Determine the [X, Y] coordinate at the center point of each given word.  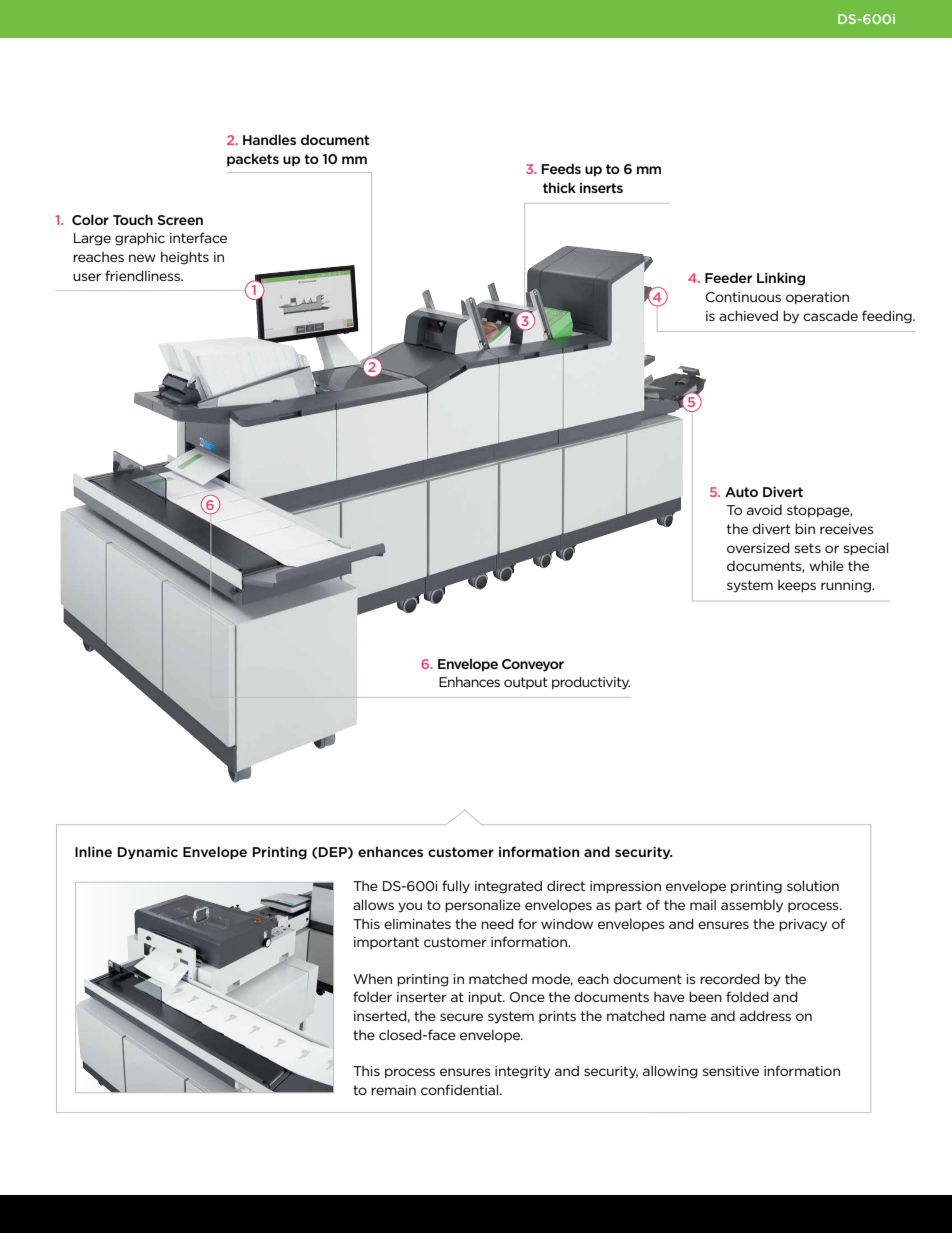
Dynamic [148, 853]
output [526, 683]
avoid [764, 510]
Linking [781, 279]
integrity [523, 1072]
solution [813, 885]
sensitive [731, 1071]
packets [253, 160]
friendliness [143, 275]
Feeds [561, 168]
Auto [741, 492]
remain [393, 1090]
